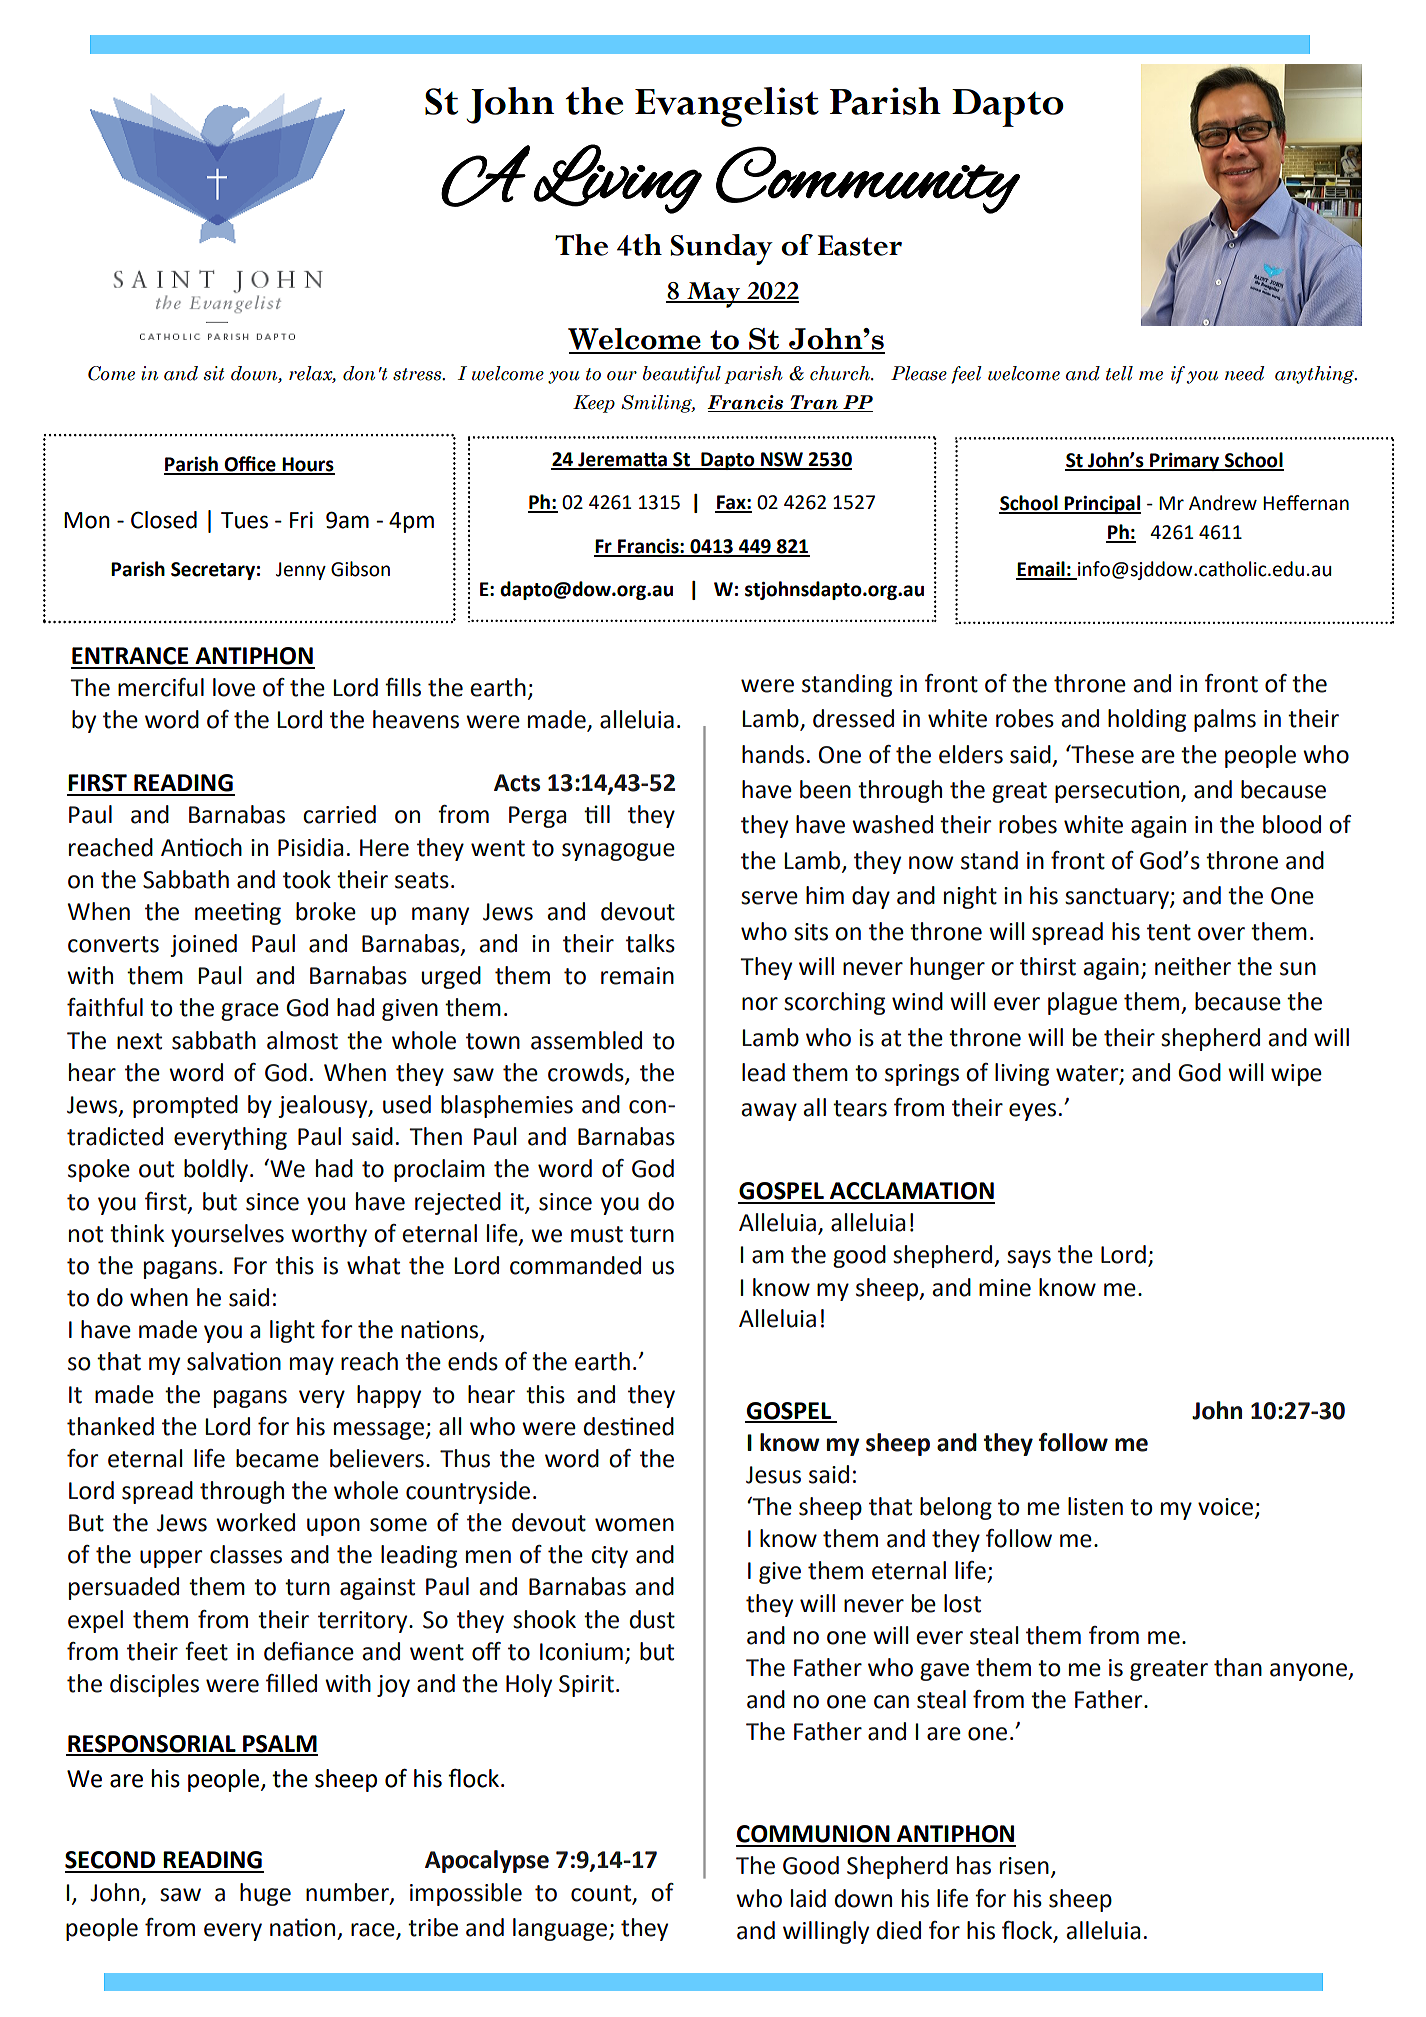 The image size is (1426, 2017). I want to click on huge, so click(265, 1894).
